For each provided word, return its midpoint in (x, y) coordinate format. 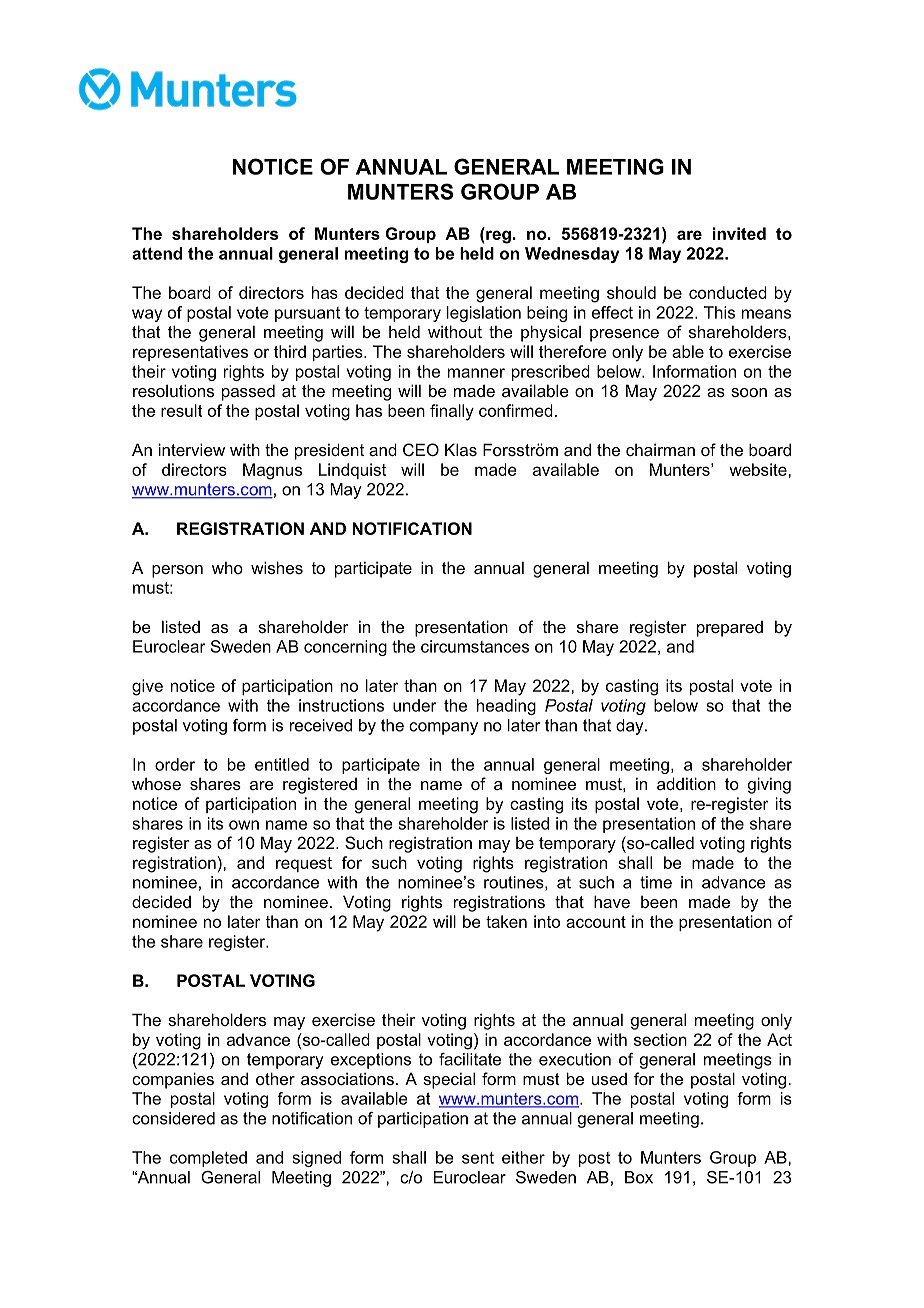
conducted (728, 292)
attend (157, 253)
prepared (730, 629)
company (443, 728)
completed (208, 1159)
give (147, 687)
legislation (484, 314)
